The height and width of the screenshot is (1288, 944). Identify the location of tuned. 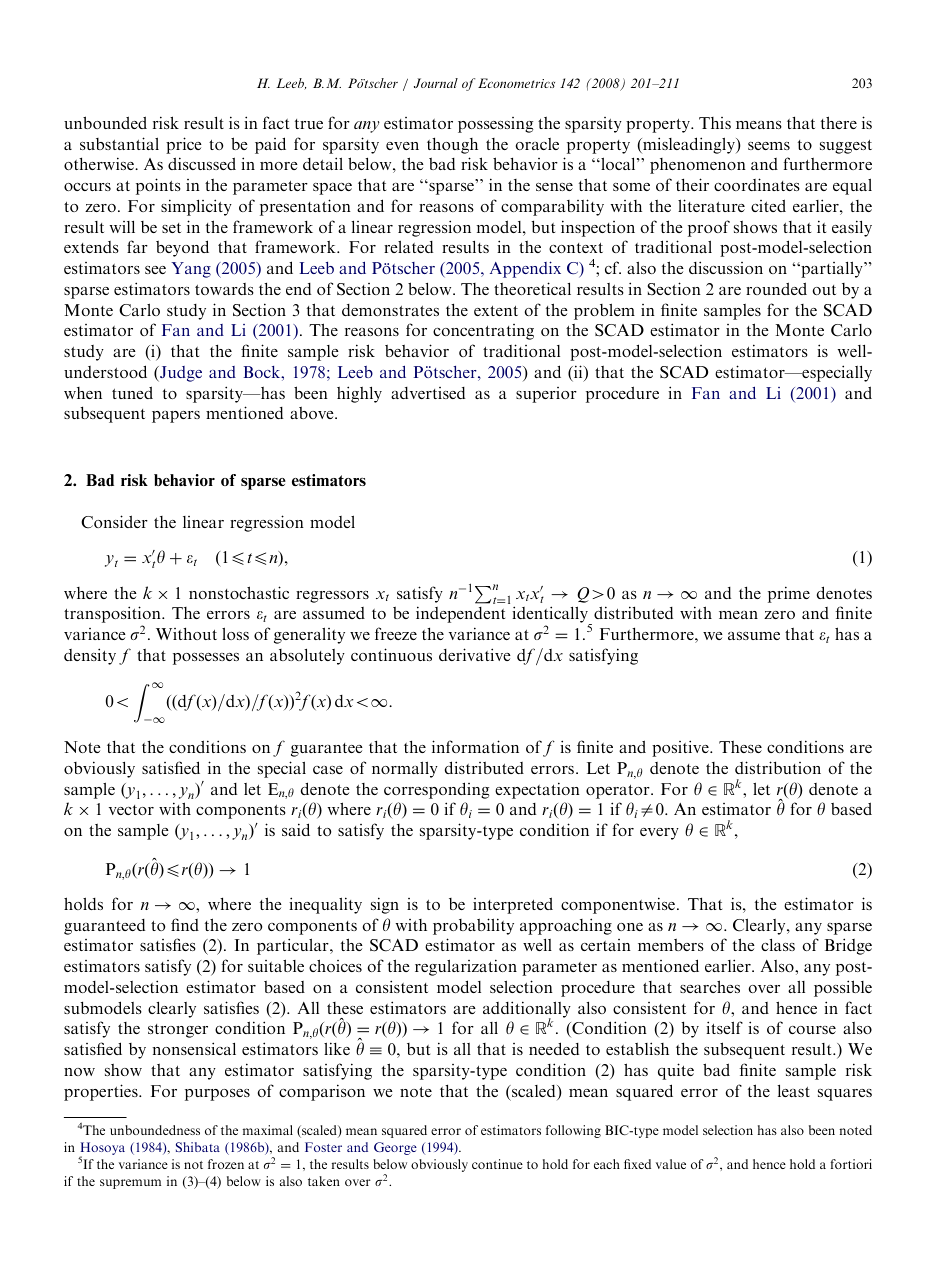
(132, 392).
